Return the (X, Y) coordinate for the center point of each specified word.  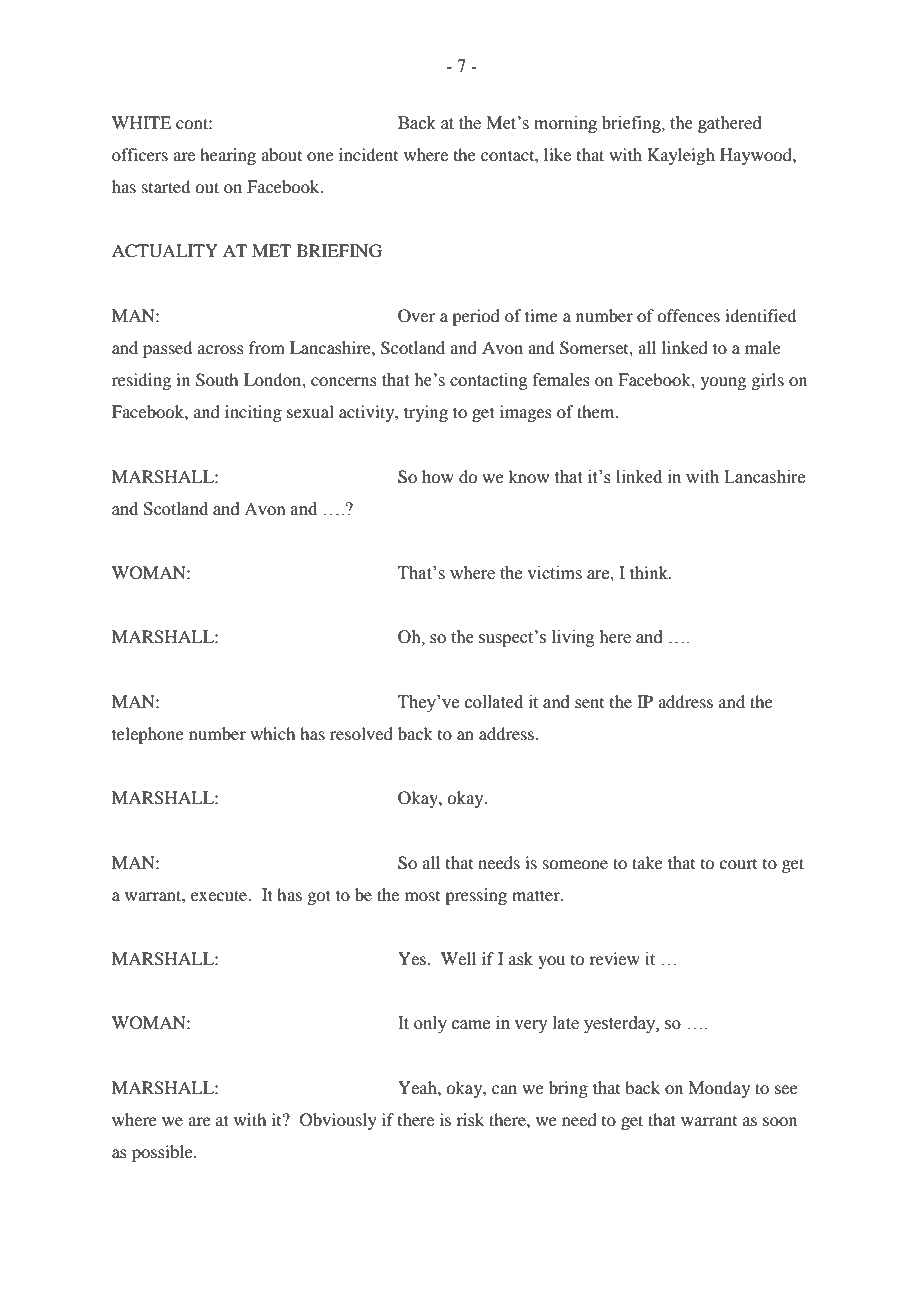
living (573, 638)
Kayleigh (681, 156)
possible (163, 1153)
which (272, 733)
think (650, 572)
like (557, 154)
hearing (228, 156)
